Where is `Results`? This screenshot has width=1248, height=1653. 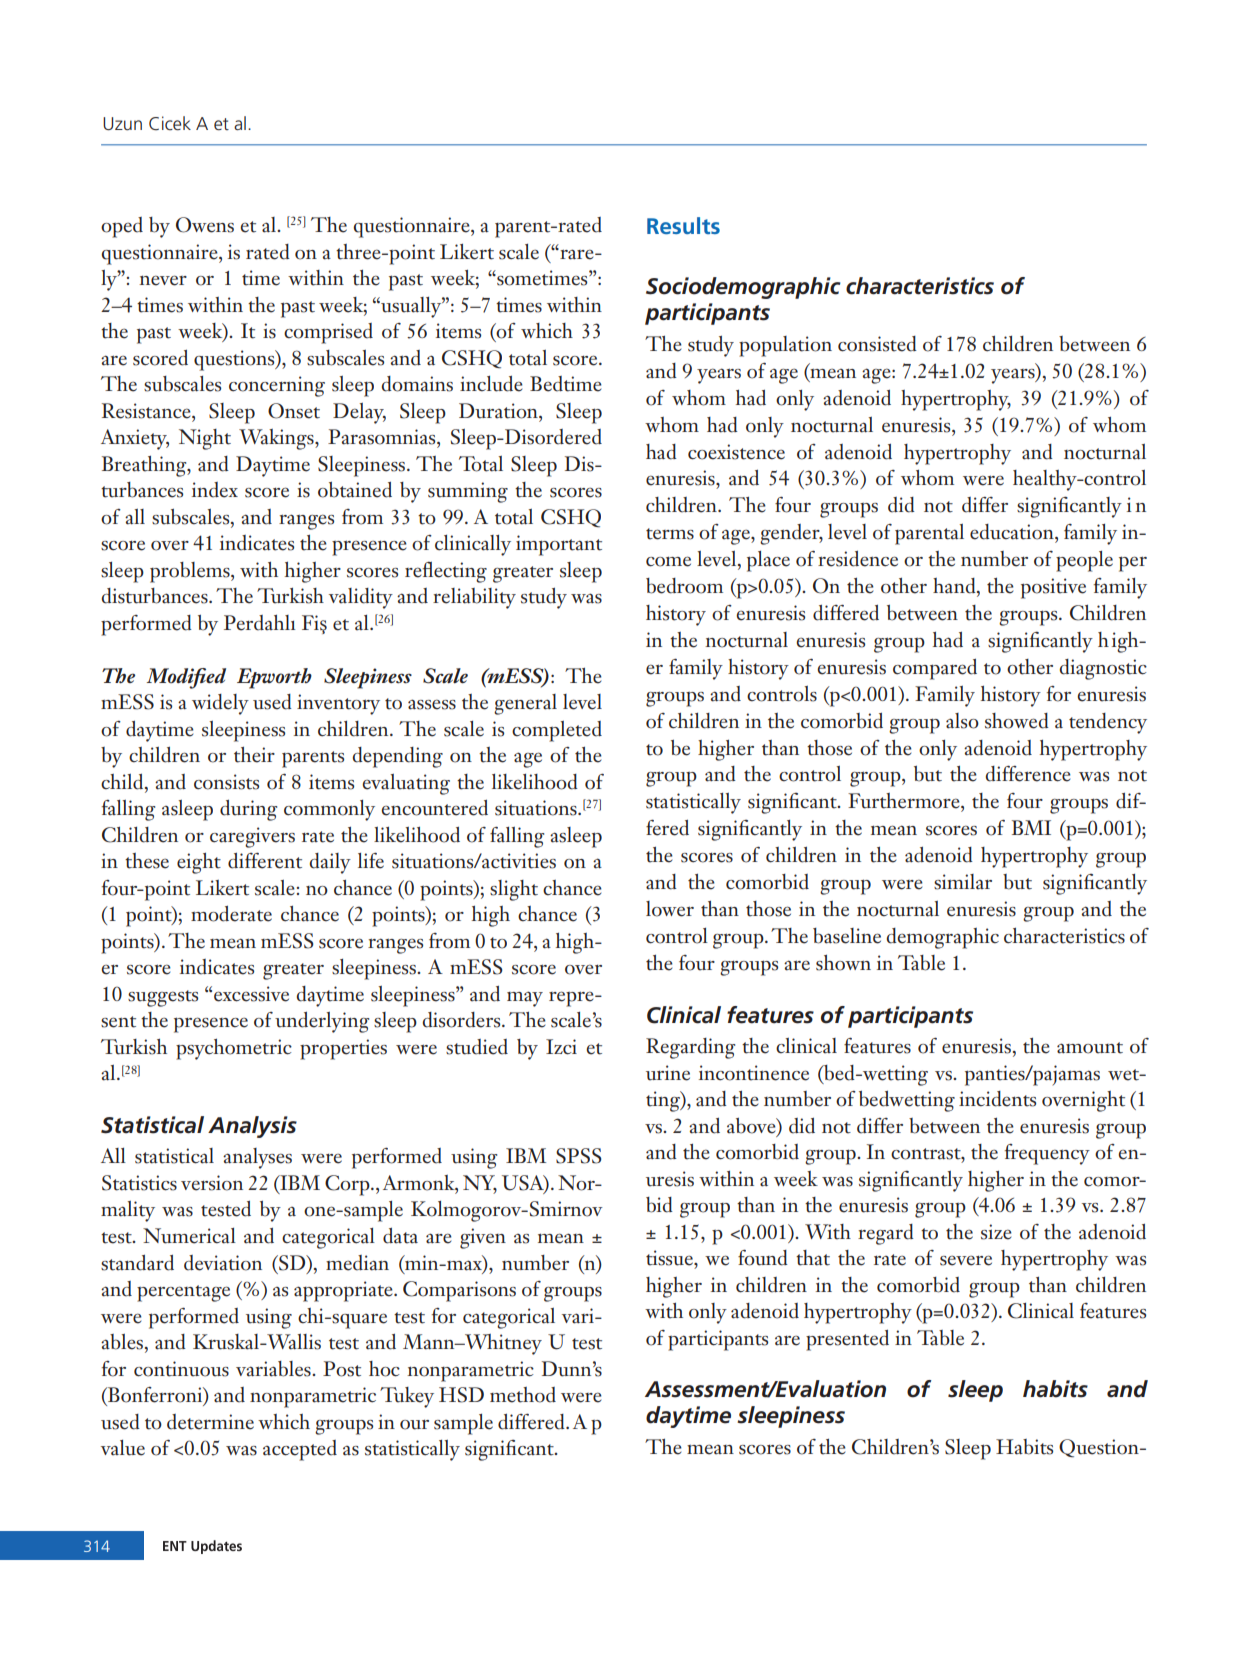
Results is located at coordinates (683, 225).
